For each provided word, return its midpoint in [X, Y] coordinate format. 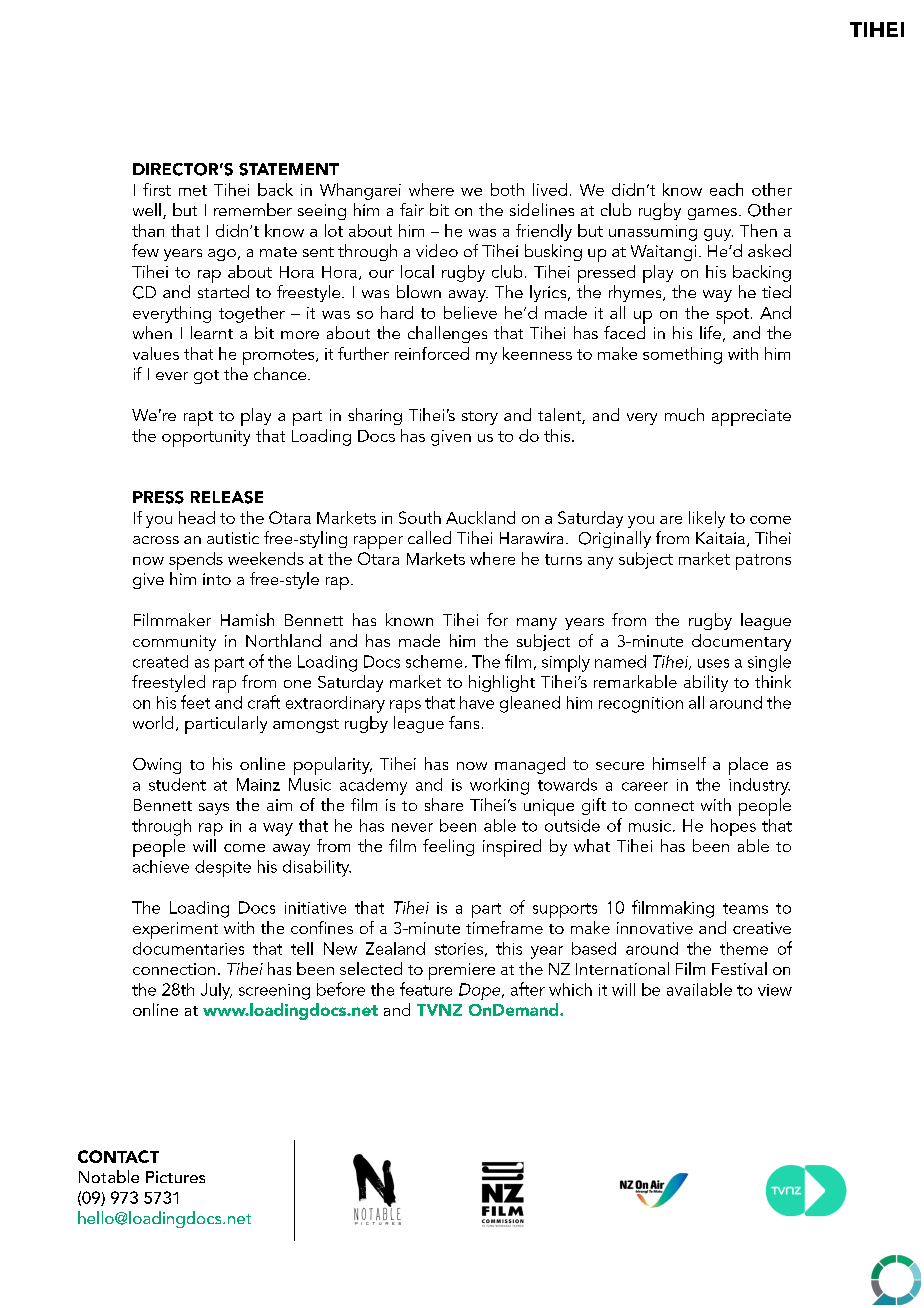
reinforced [432, 353]
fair [412, 209]
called [429, 537]
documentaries [188, 948]
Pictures [175, 1177]
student [177, 784]
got [206, 377]
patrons [763, 562]
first [157, 189]
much [684, 414]
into [217, 579]
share [444, 804]
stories [459, 949]
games [712, 214]
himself [679, 763]
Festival [739, 968]
